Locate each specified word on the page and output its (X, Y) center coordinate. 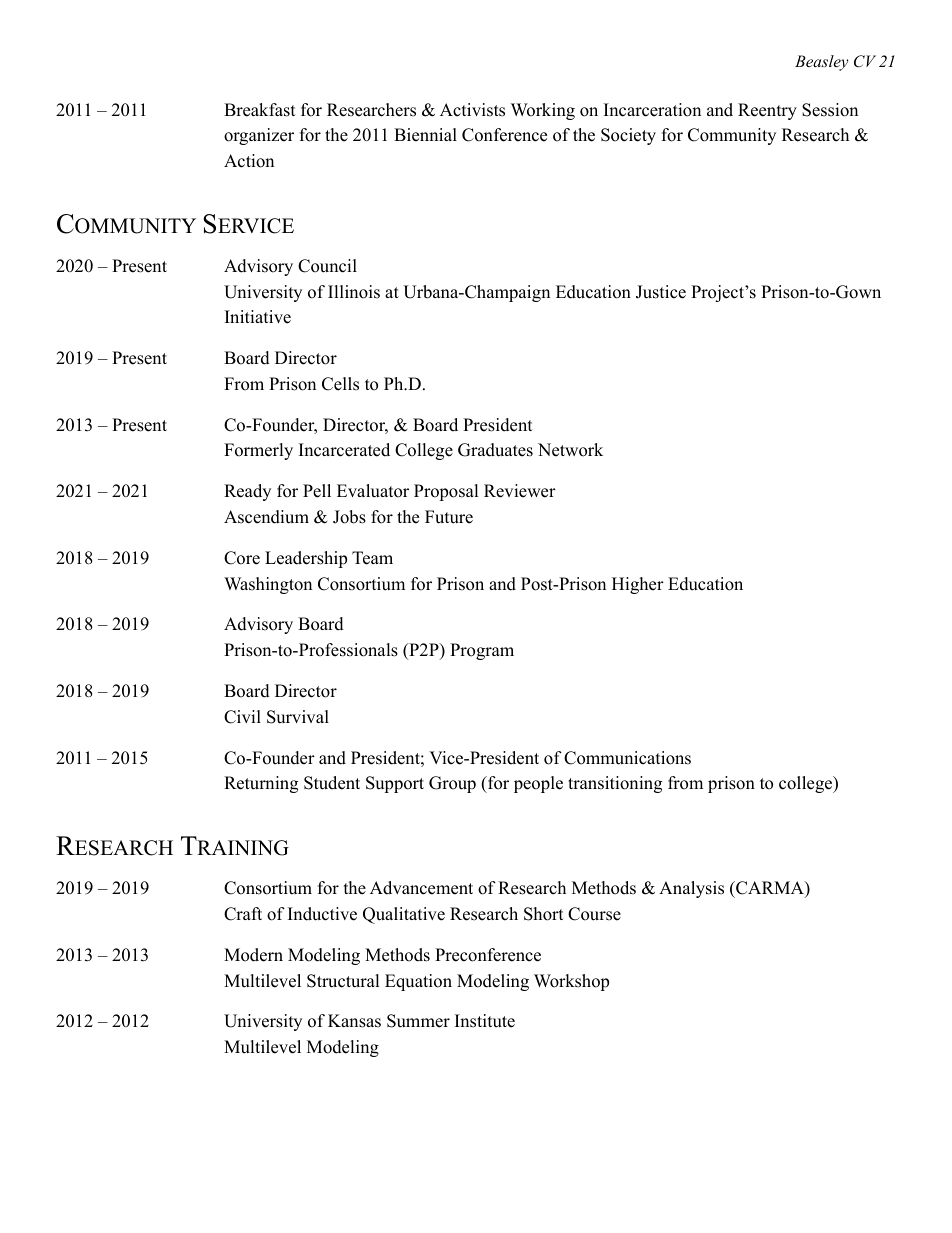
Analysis (691, 889)
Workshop (571, 982)
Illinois (354, 292)
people (538, 784)
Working (543, 111)
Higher (638, 585)
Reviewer (520, 491)
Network (570, 450)
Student (332, 783)
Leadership (306, 559)
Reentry (767, 111)
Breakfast (260, 110)
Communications (627, 758)
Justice (661, 292)
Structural (343, 981)
